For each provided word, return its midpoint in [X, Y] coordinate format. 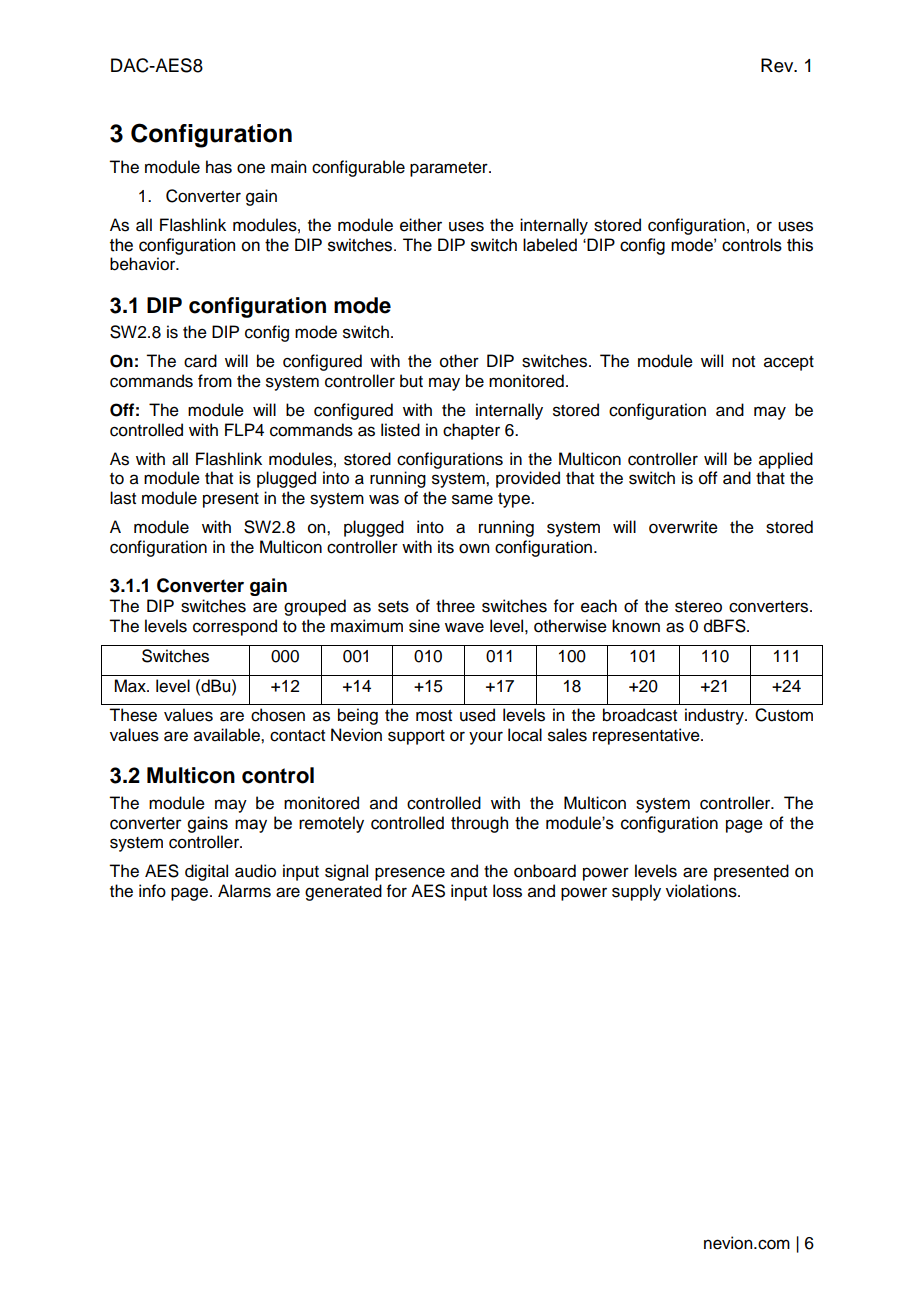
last [123, 498]
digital [206, 872]
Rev [778, 65]
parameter [450, 169]
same [472, 499]
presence [410, 874]
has [219, 167]
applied [786, 460]
